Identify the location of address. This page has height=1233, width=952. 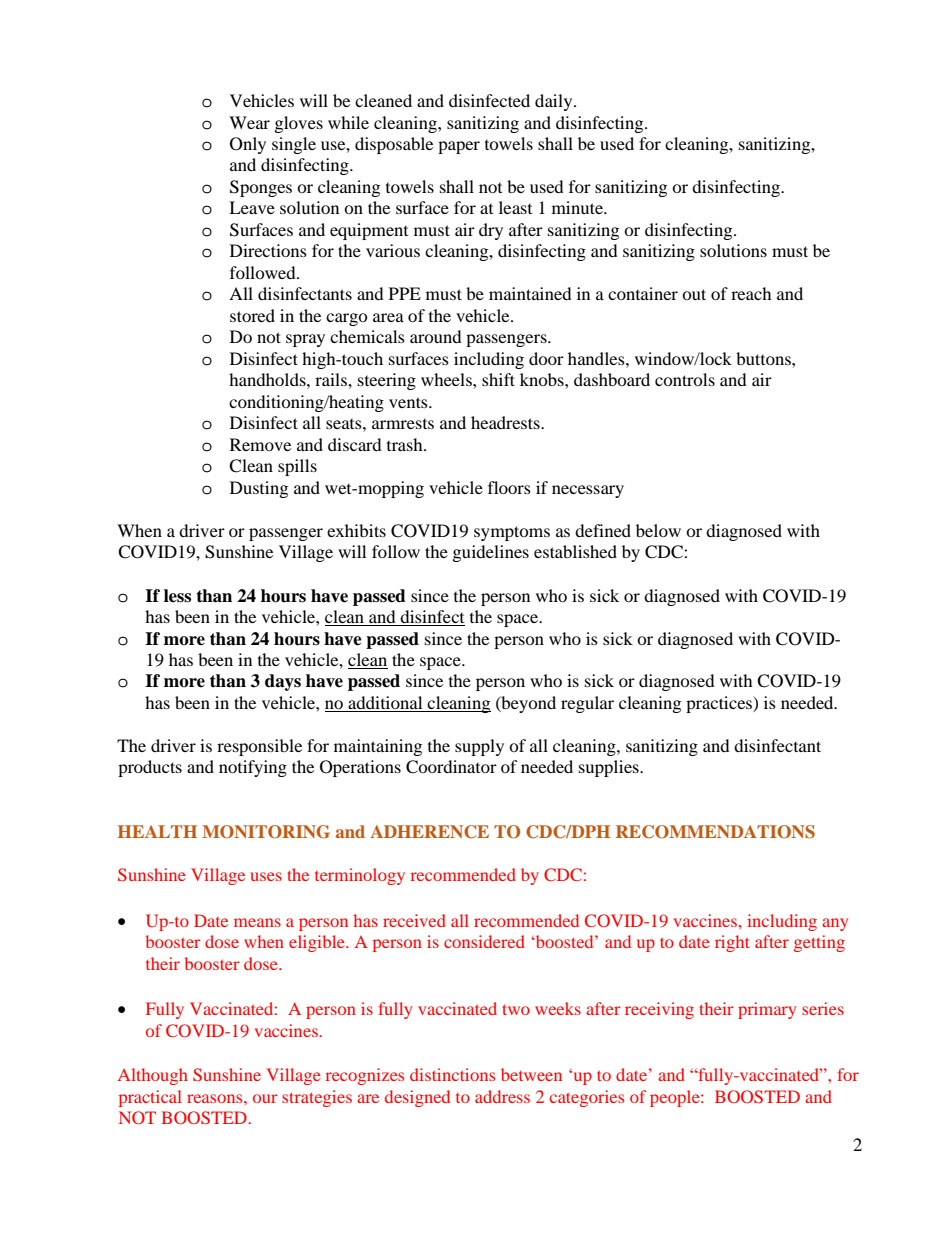
(502, 1096).
